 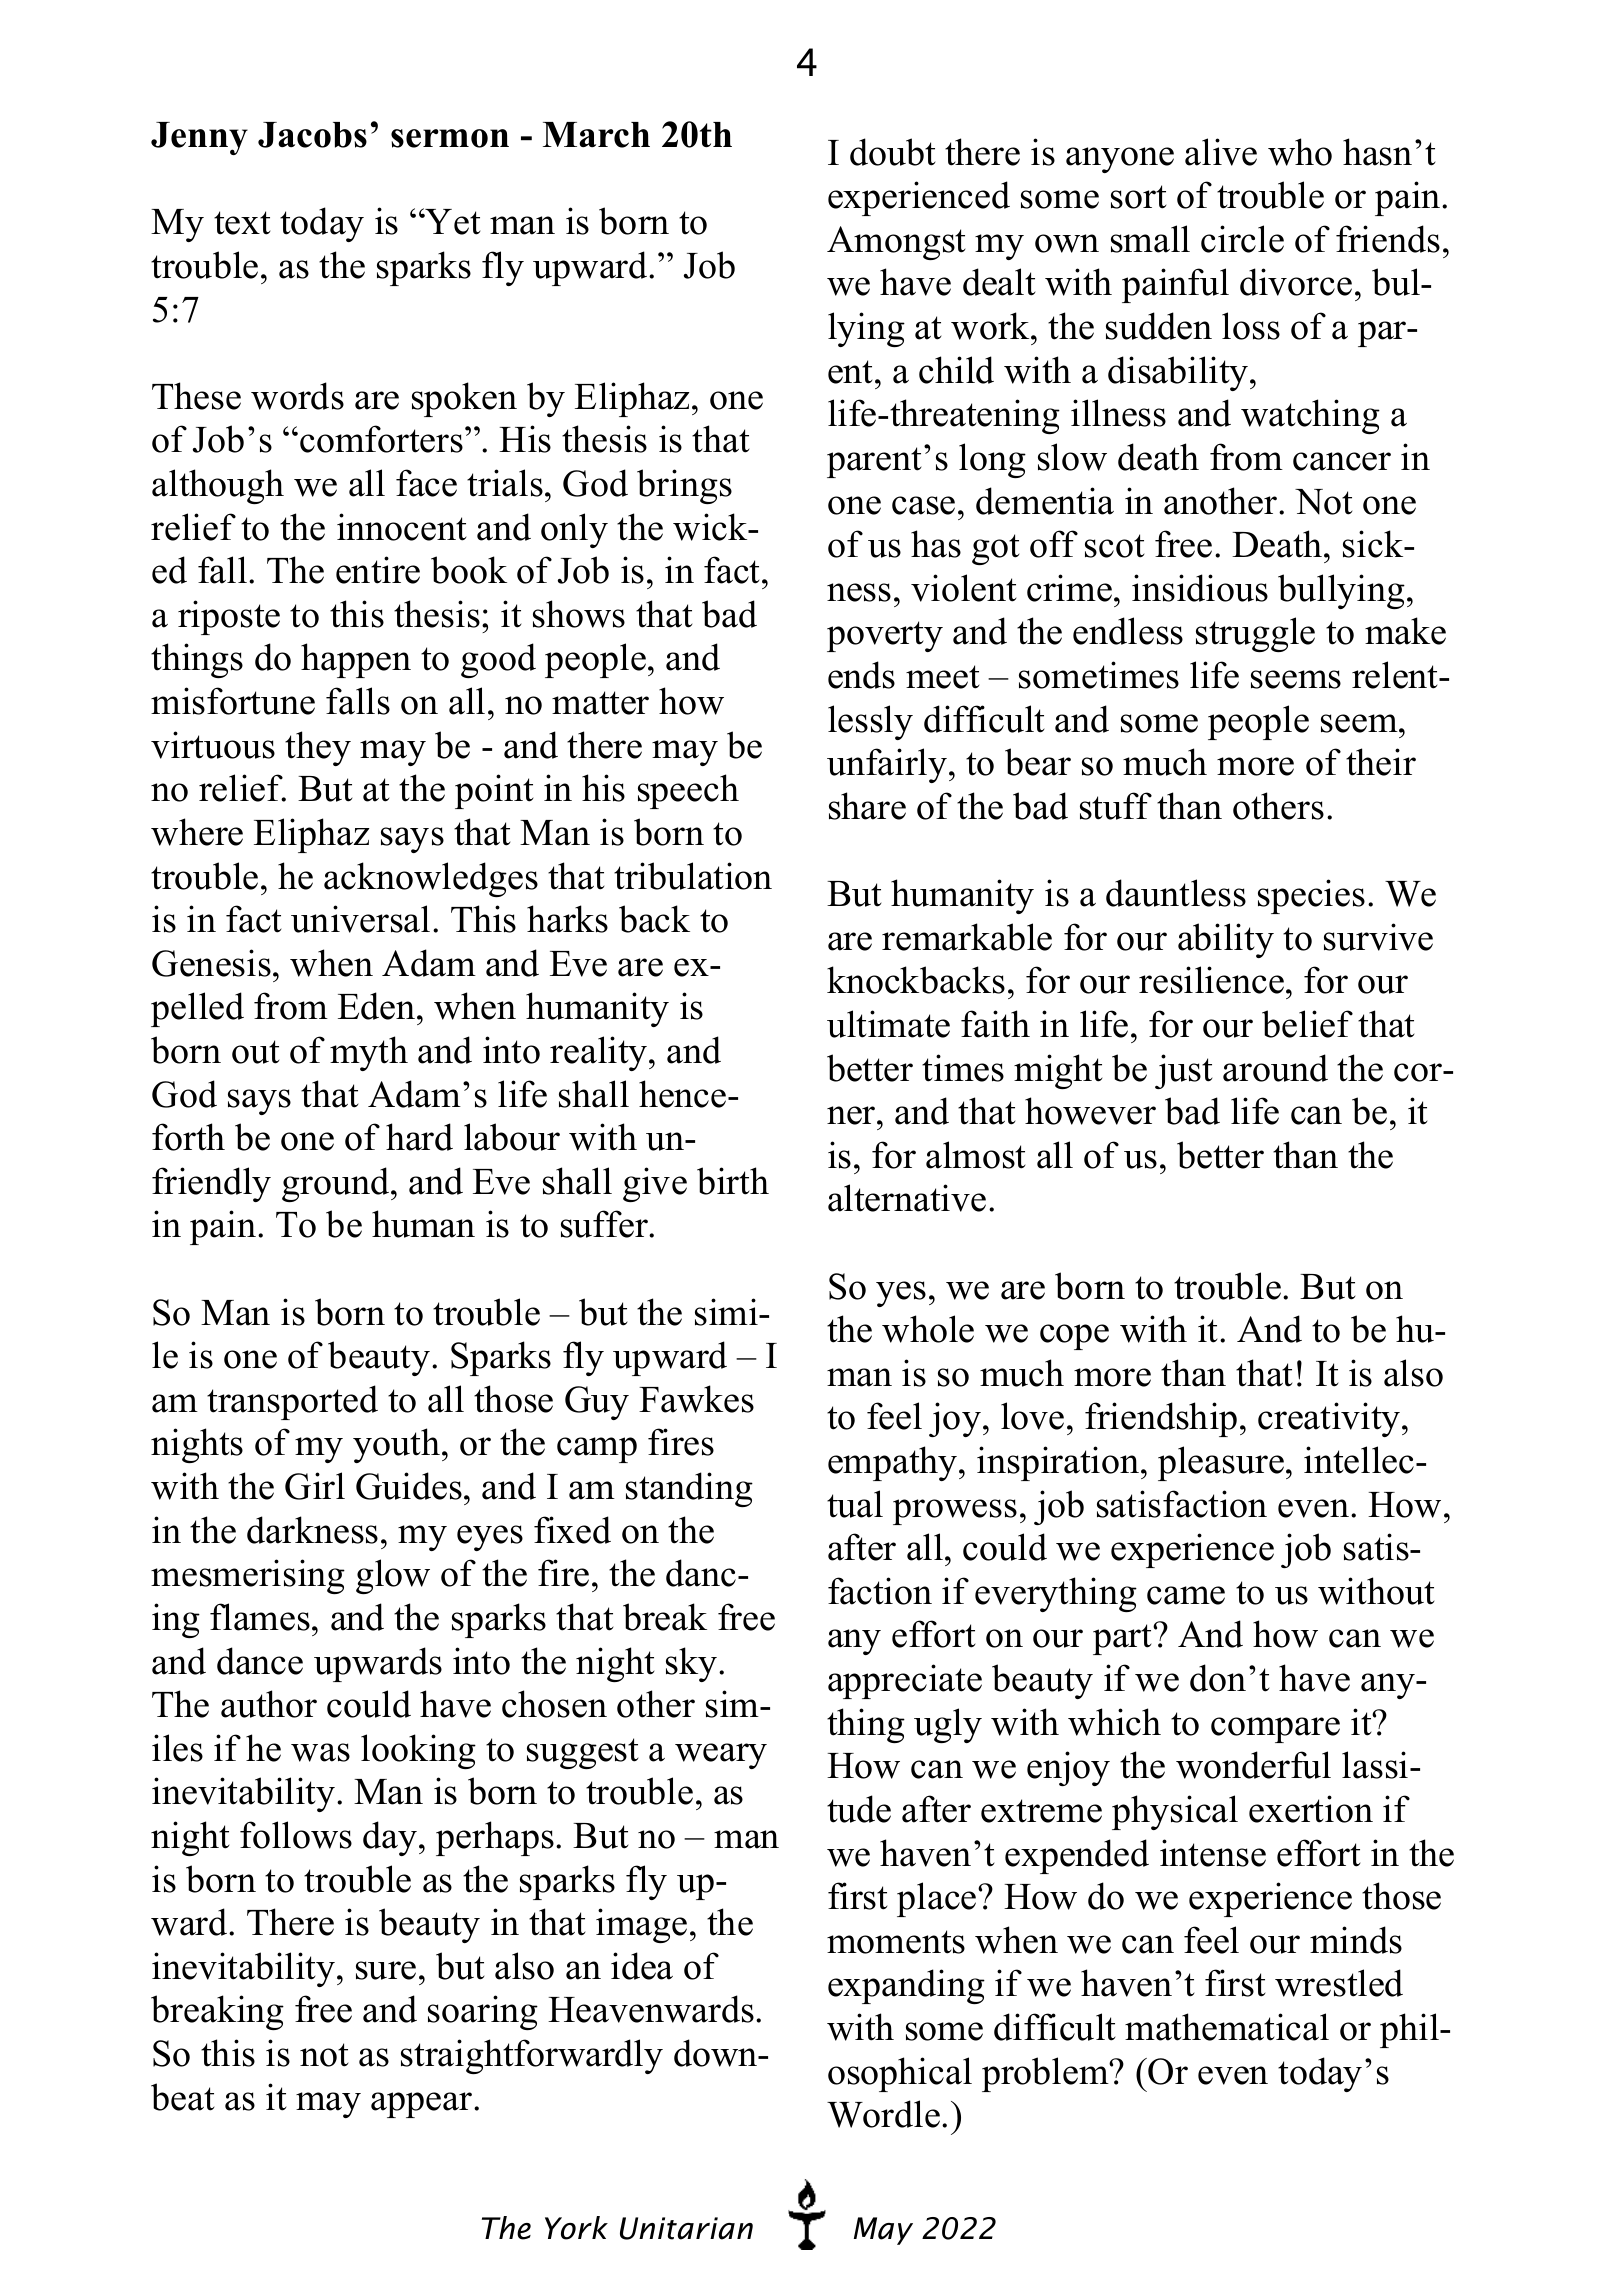 What do you see at coordinates (312, 135) in the document?
I see `Jacobs` at bounding box center [312, 135].
